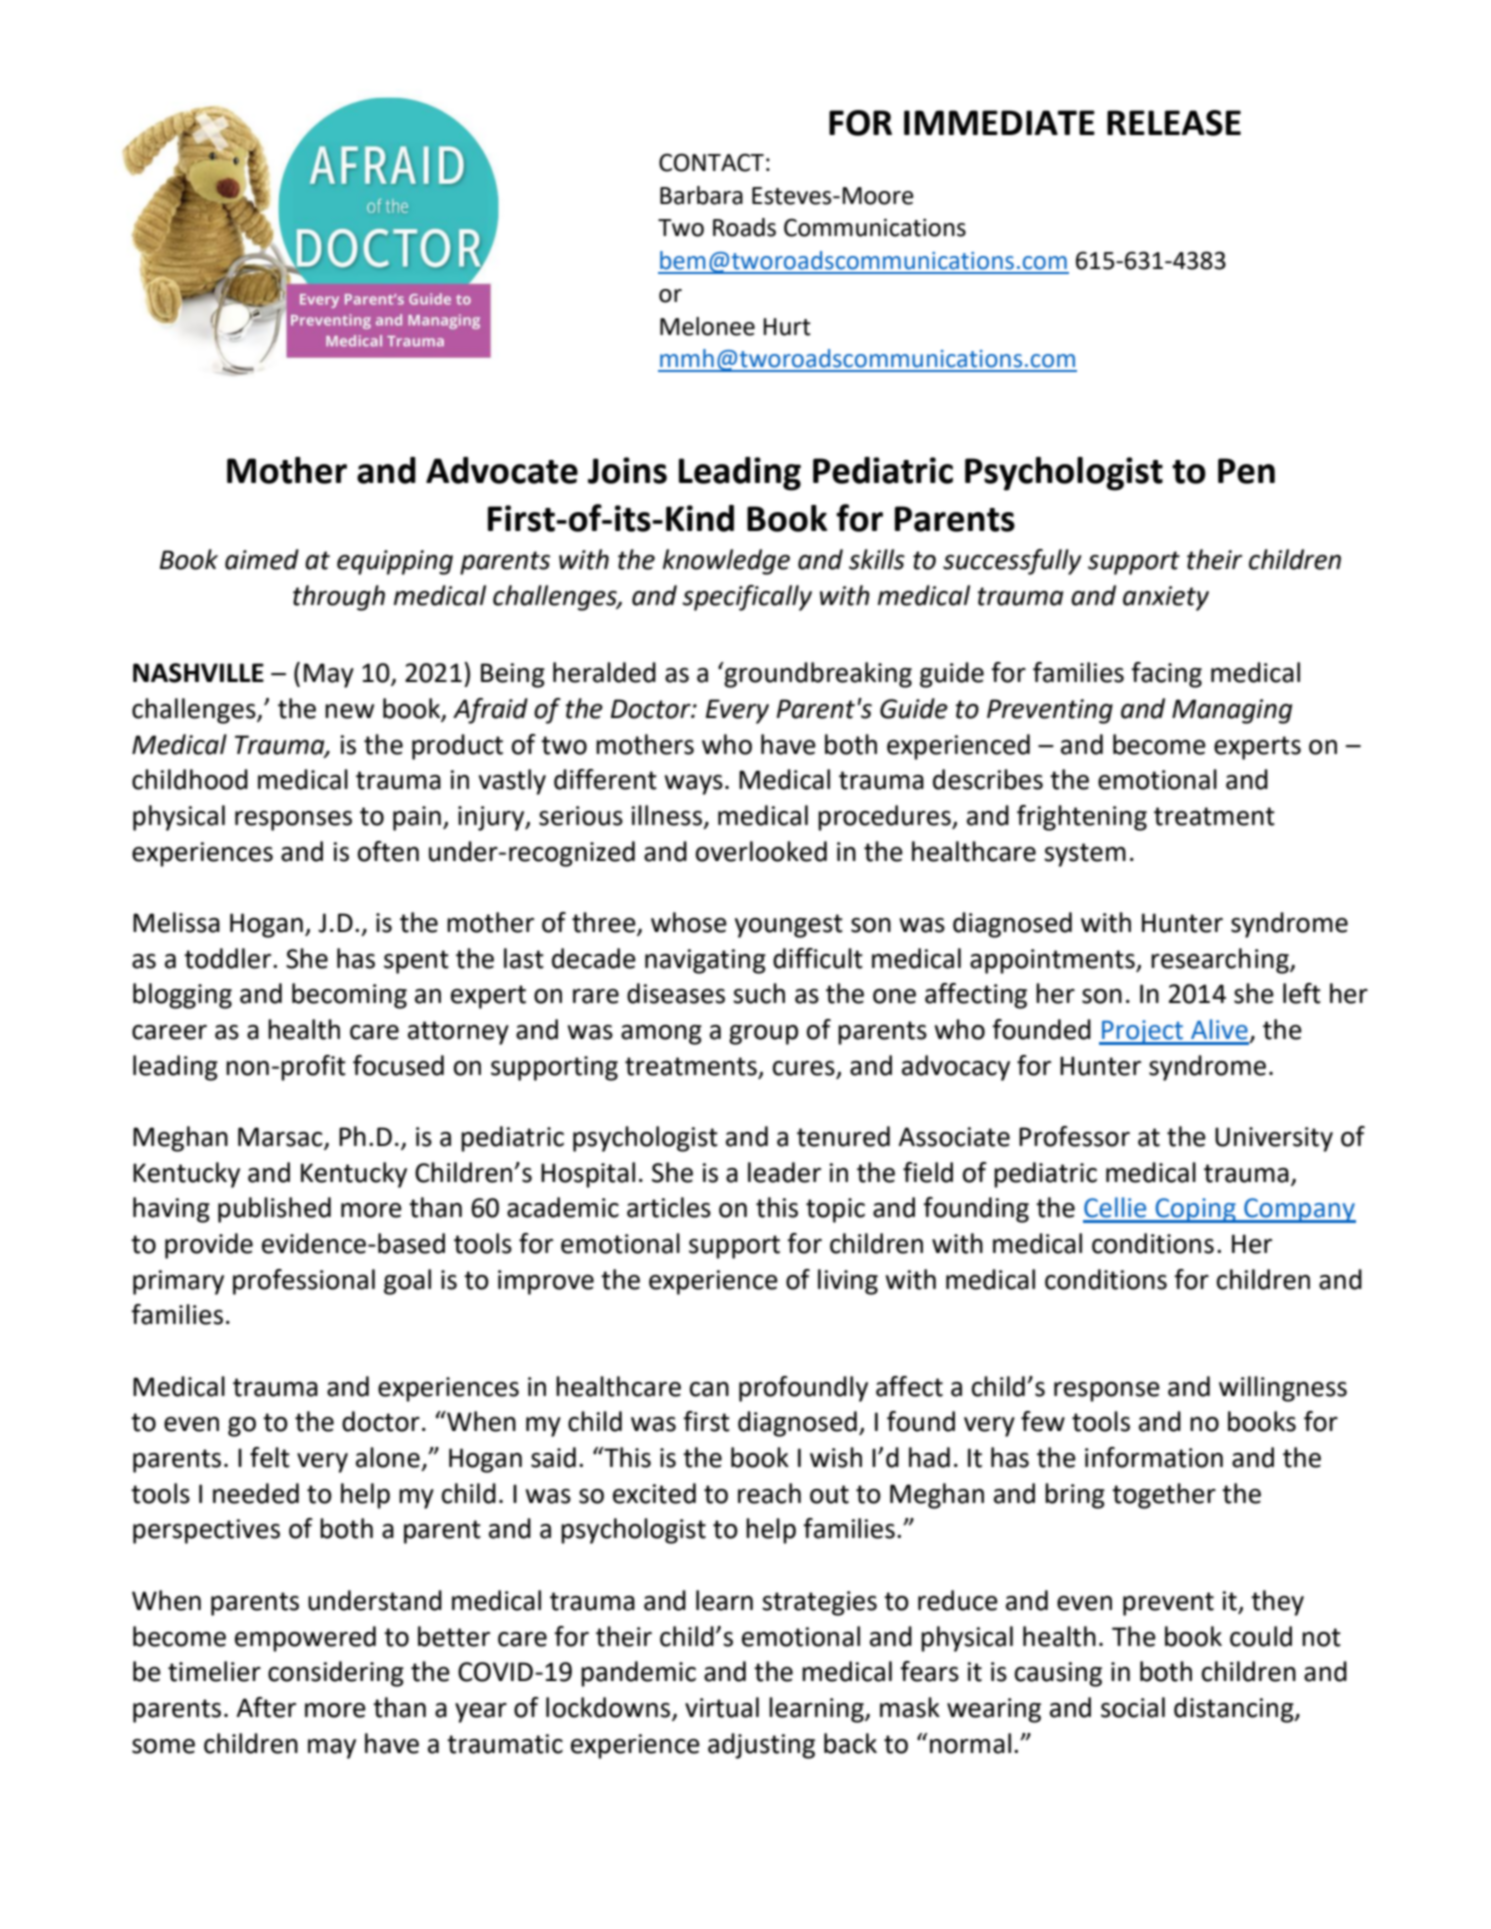  I want to click on RELEASE, so click(1174, 123).
